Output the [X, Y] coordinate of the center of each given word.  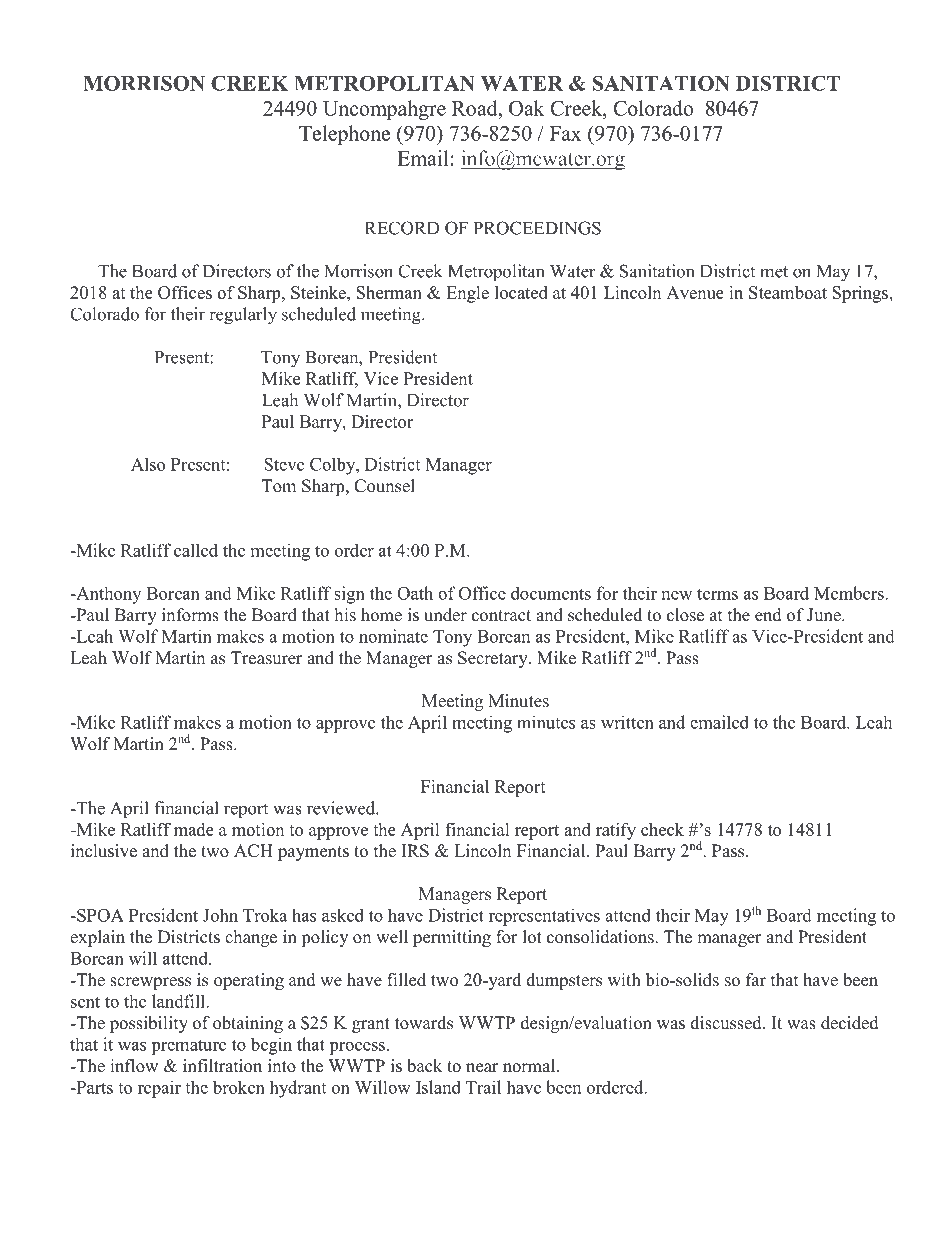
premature [188, 1047]
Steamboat [788, 292]
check [662, 829]
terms [717, 594]
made [194, 829]
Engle [467, 294]
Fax [565, 133]
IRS [415, 851]
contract [501, 616]
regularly [243, 316]
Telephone [344, 135]
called [196, 550]
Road [476, 108]
